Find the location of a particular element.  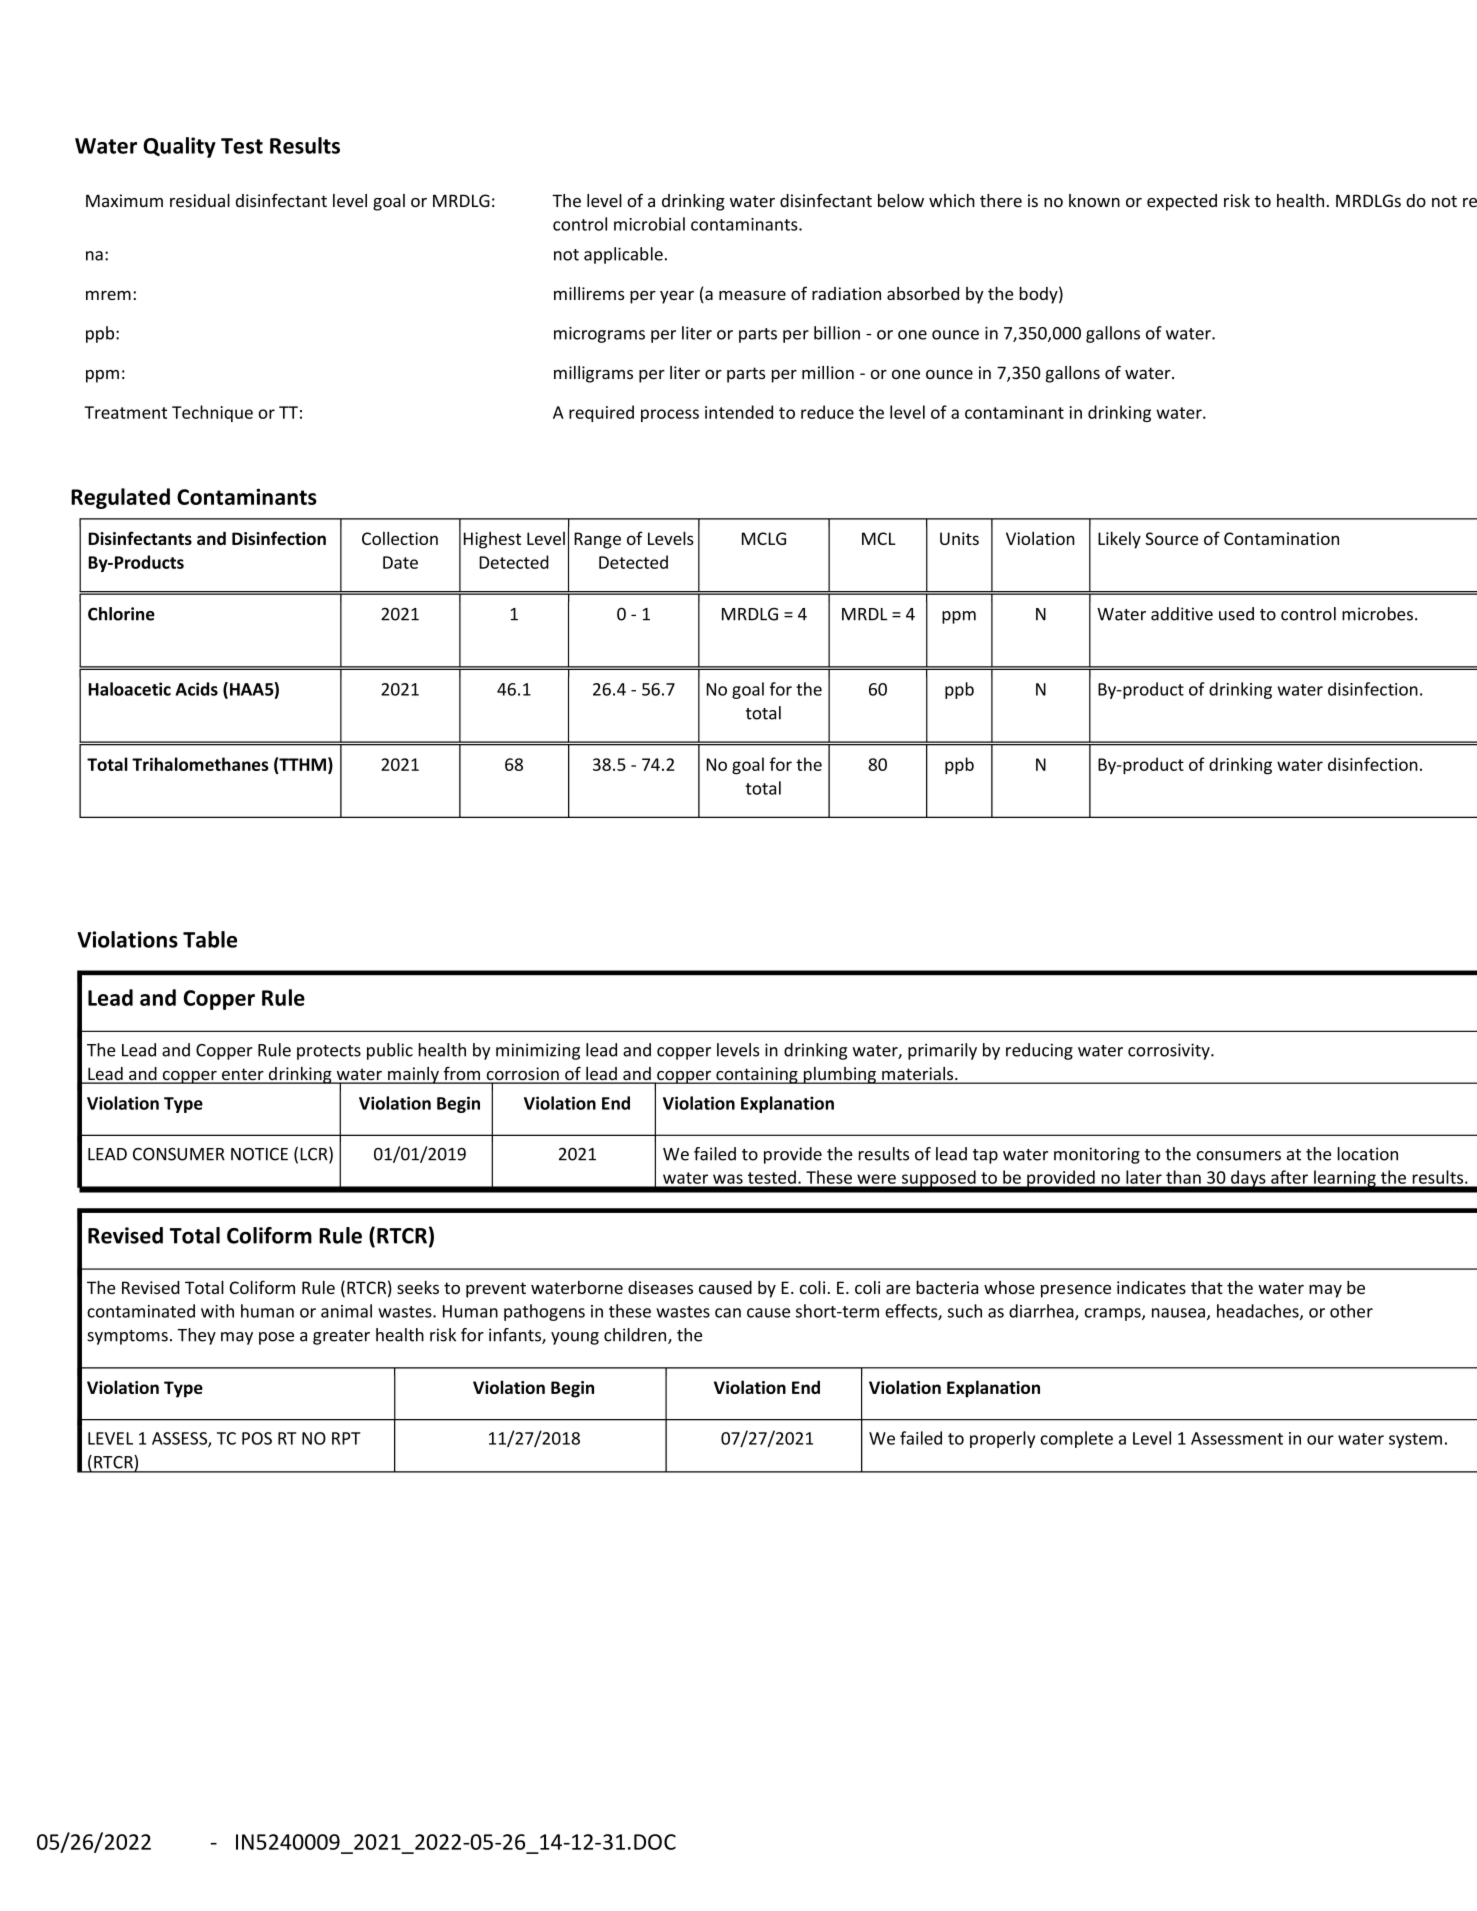

below is located at coordinates (901, 201).
